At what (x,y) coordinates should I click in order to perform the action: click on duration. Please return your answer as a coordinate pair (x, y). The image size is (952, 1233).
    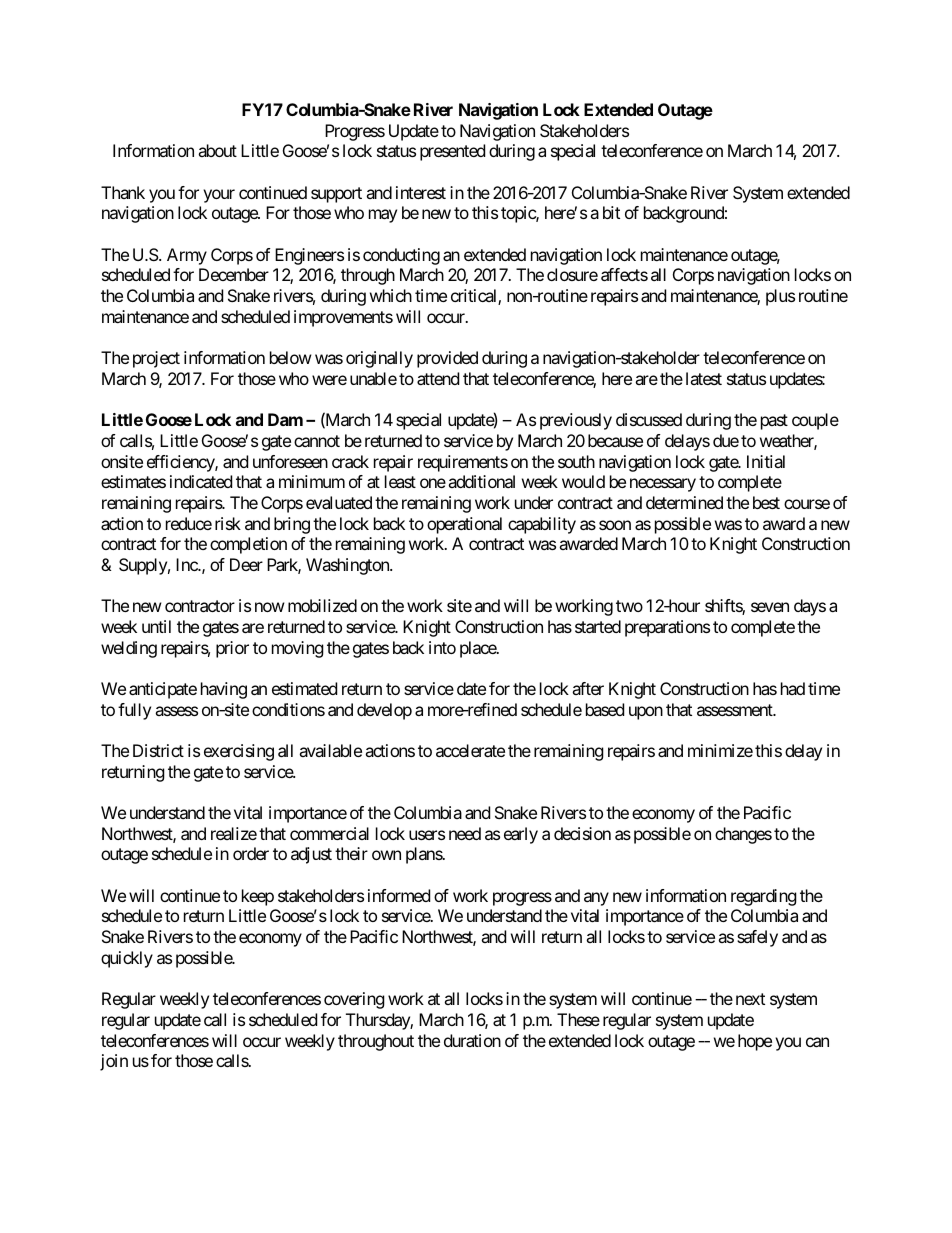
    Looking at the image, I should click on (472, 1040).
